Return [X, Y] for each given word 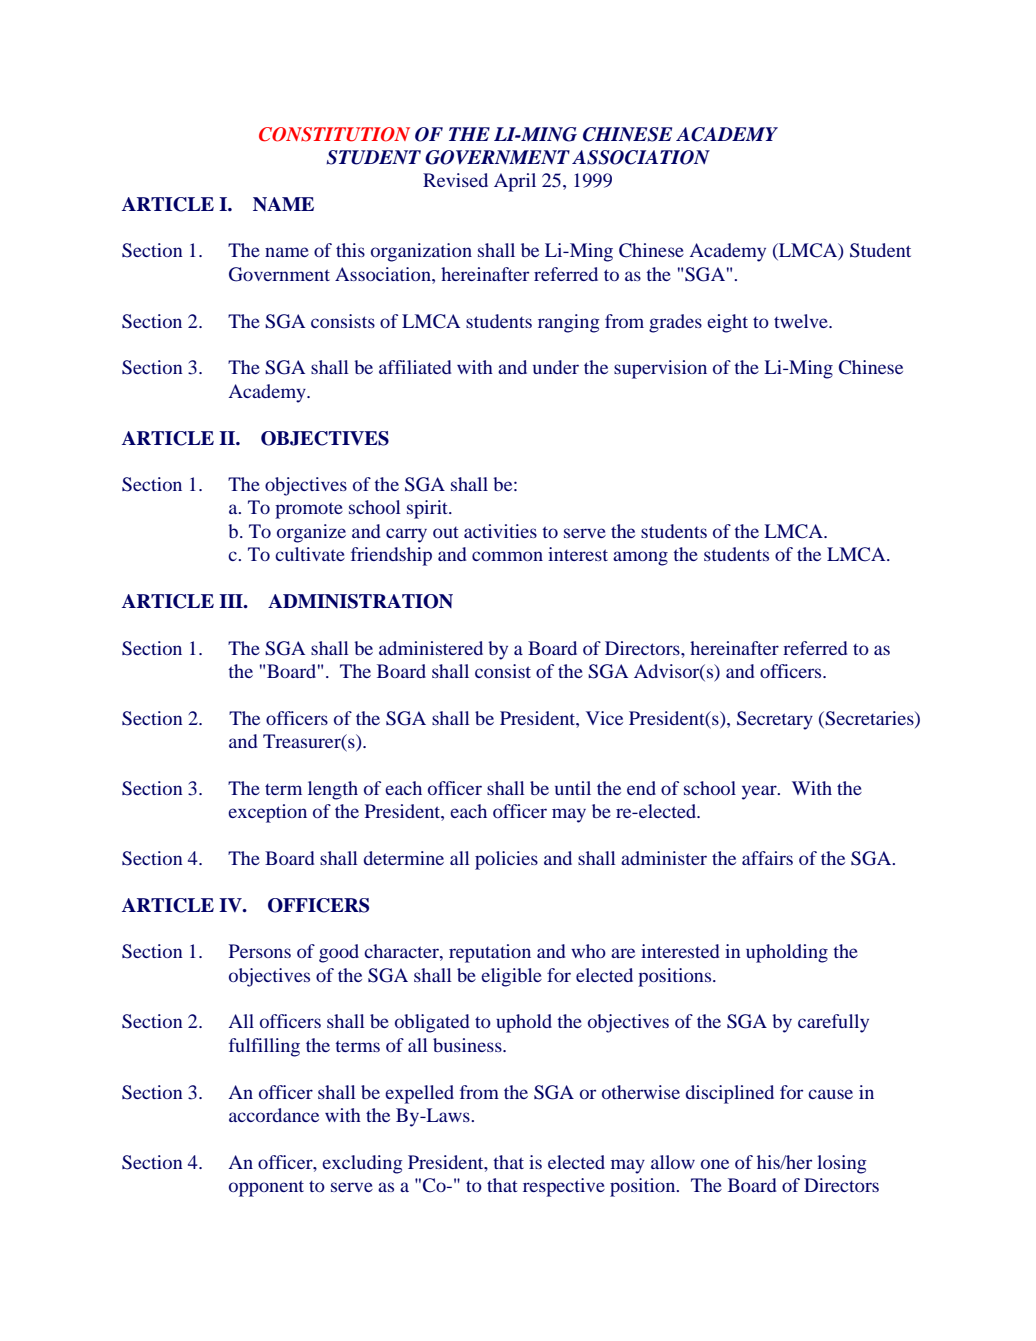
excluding [362, 1164]
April [515, 182]
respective [564, 1187]
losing [841, 1164]
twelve [802, 321]
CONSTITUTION [334, 134]
